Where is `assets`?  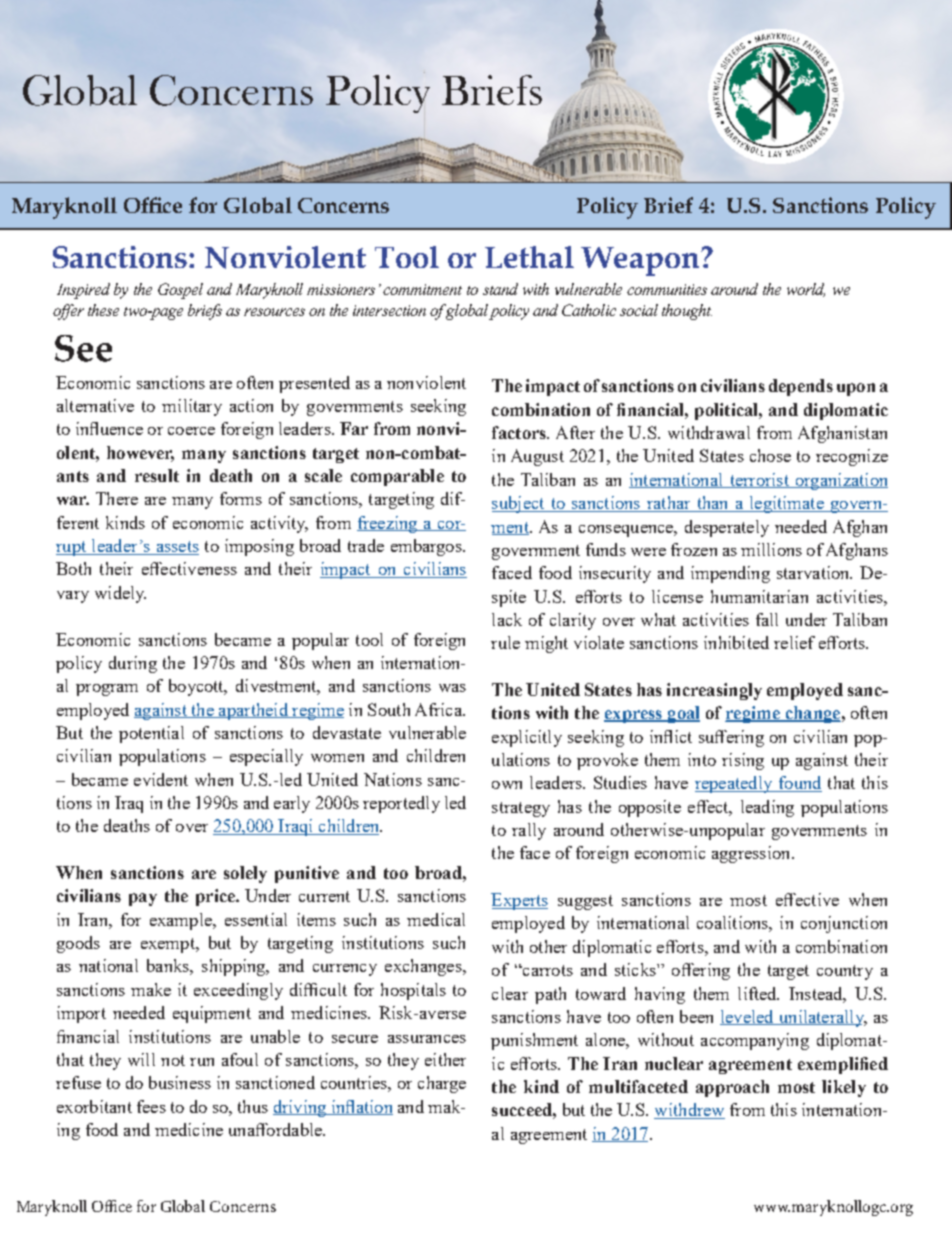 assets is located at coordinates (176, 548).
